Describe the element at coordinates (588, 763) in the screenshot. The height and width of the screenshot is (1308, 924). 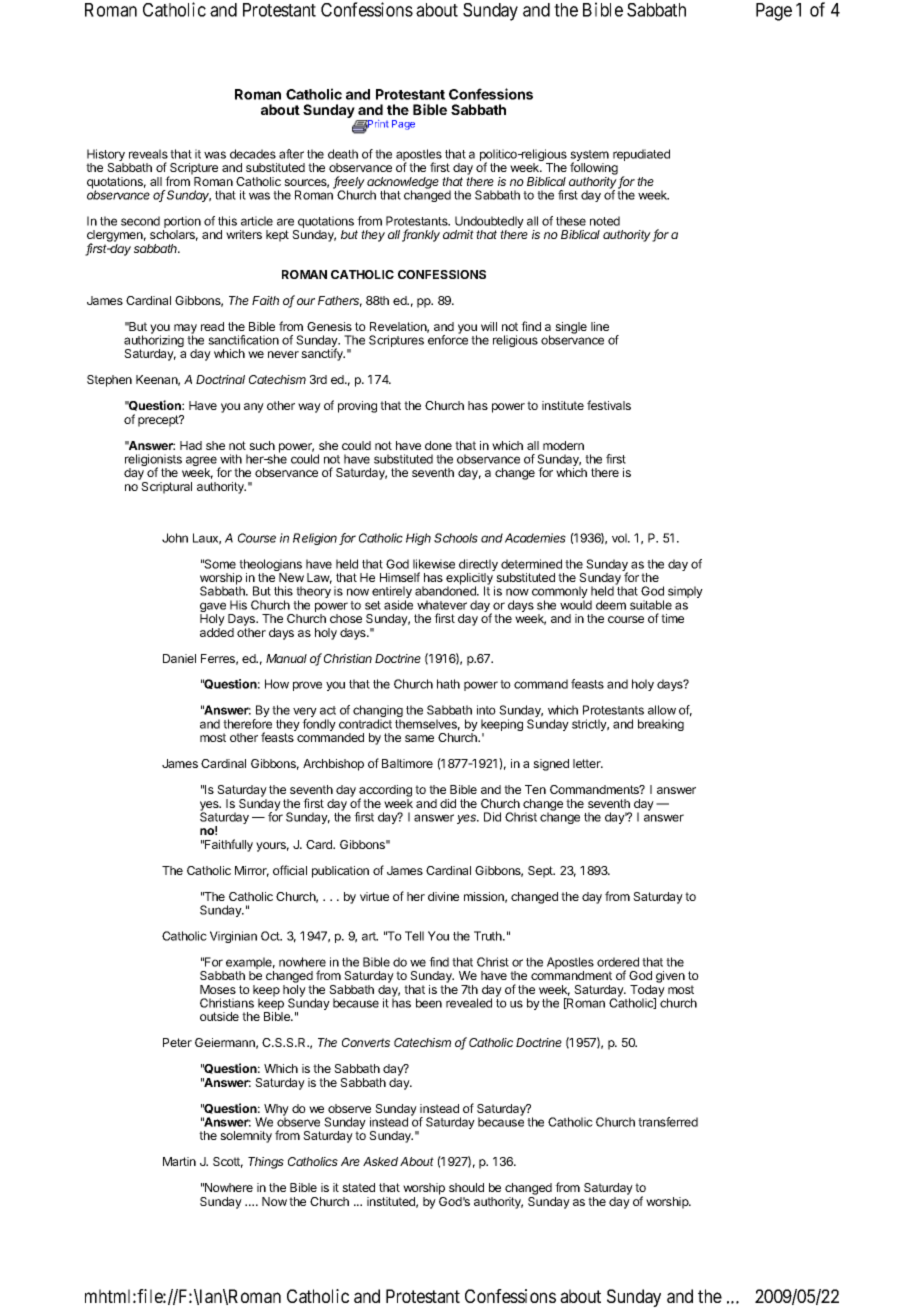
I see `letter` at that location.
